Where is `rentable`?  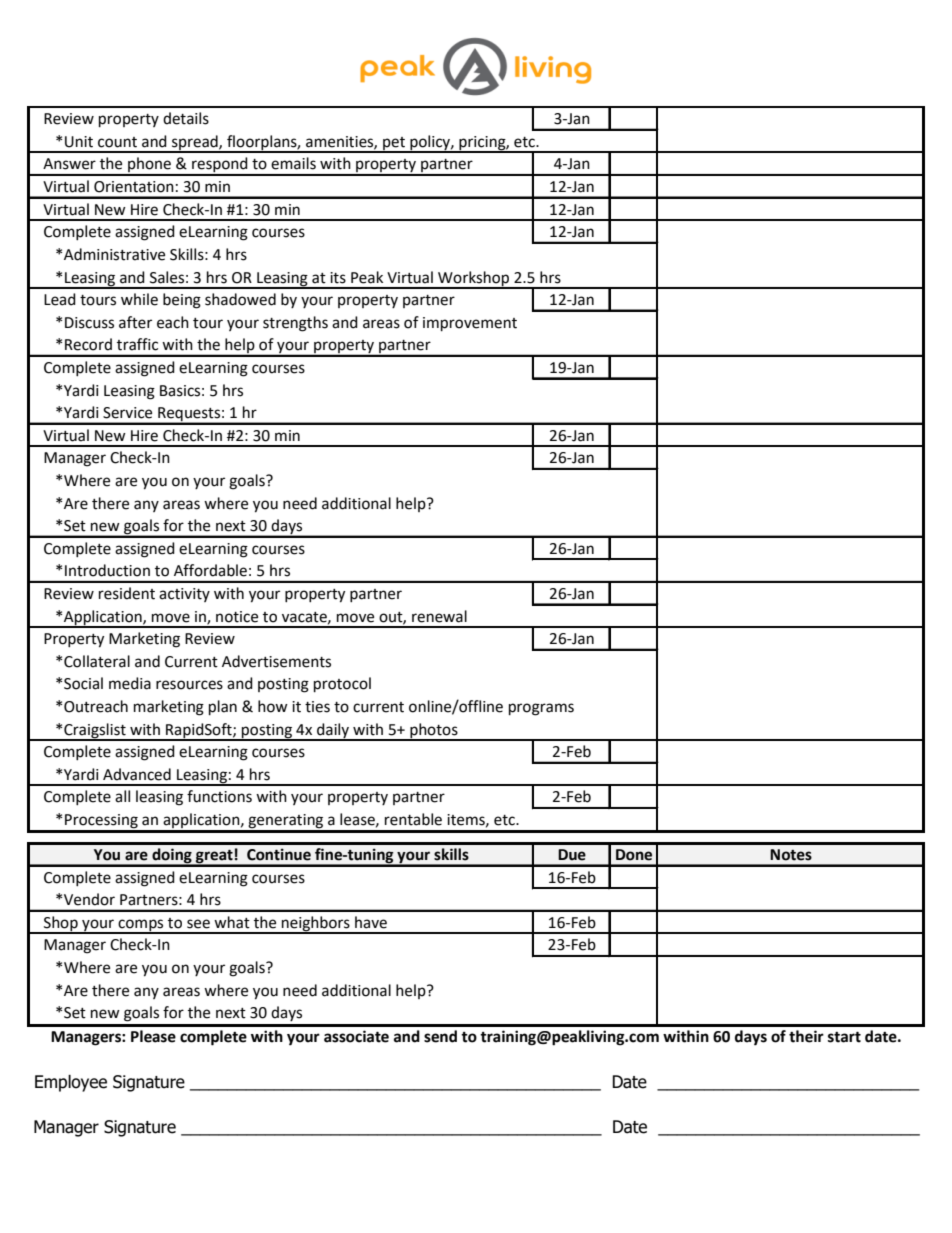
rentable is located at coordinates (413, 819).
